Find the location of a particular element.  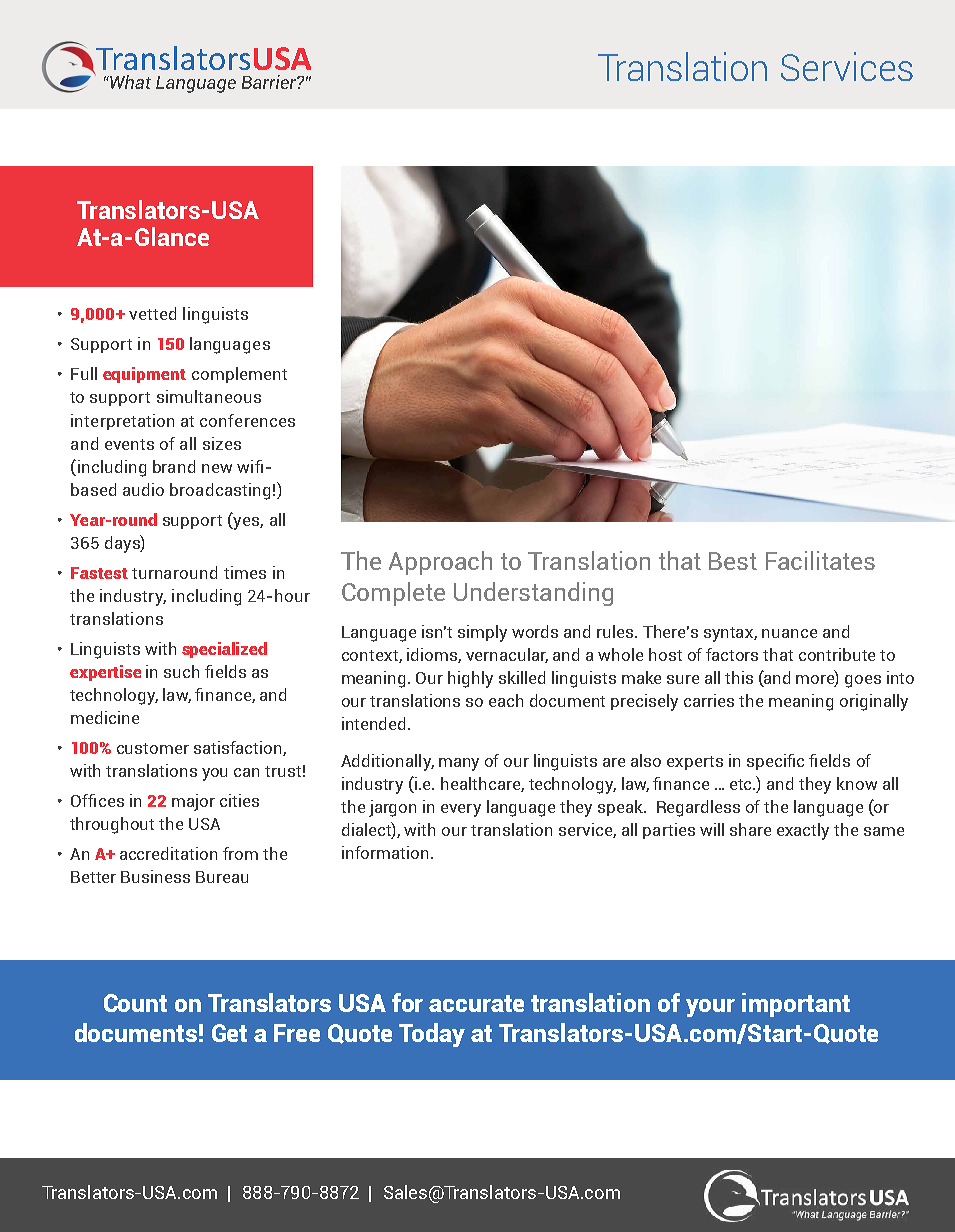

complement is located at coordinates (239, 375).
